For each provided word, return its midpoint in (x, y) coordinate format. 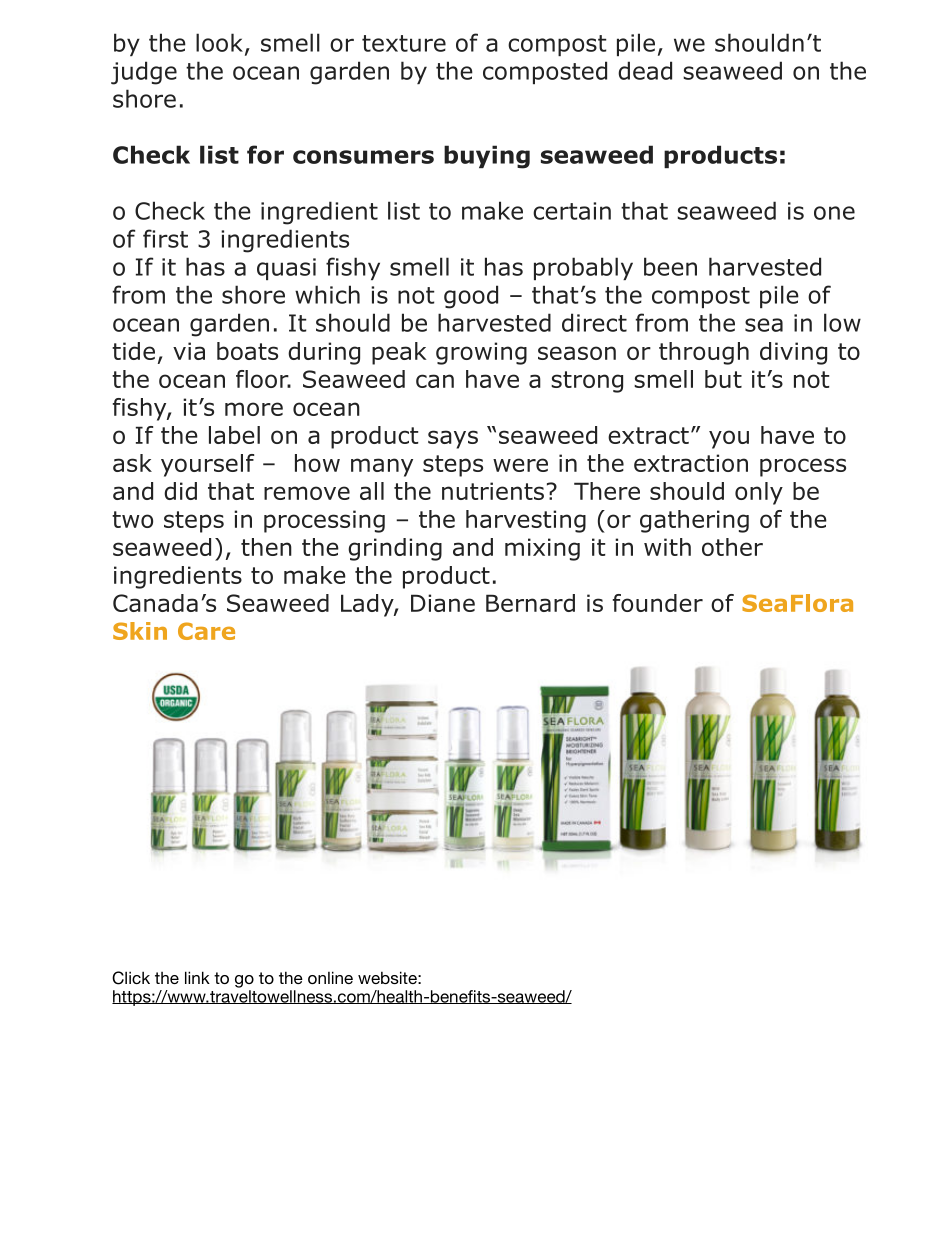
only (759, 493)
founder (658, 603)
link (197, 977)
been (670, 266)
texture (404, 43)
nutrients (493, 491)
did (180, 491)
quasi (286, 269)
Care (206, 631)
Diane (443, 603)
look (219, 42)
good (471, 297)
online (330, 977)
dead (645, 70)
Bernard (530, 603)
